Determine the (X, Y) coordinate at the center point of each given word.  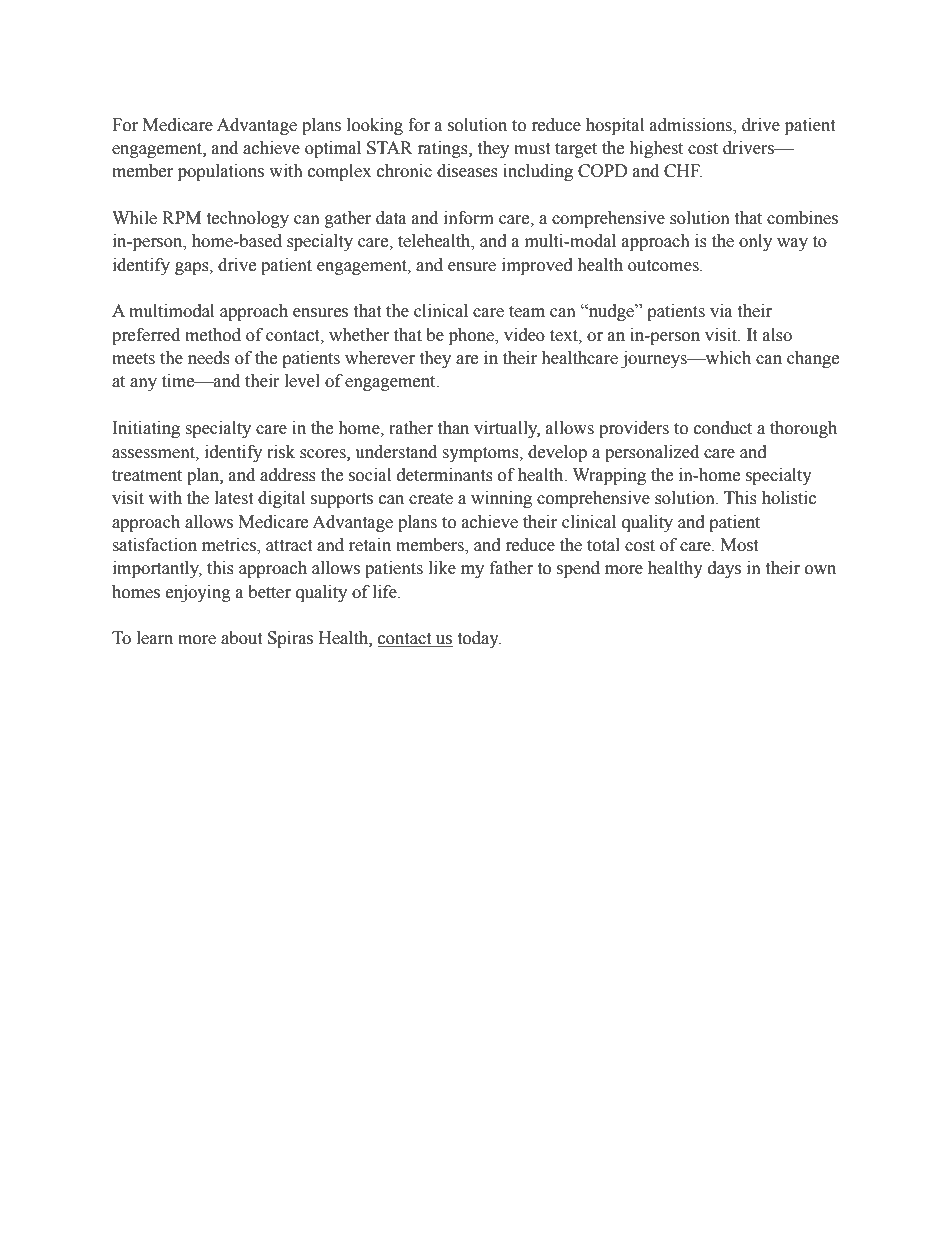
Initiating (146, 429)
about (241, 638)
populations (221, 172)
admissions (692, 125)
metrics (230, 546)
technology (247, 219)
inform (469, 218)
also (777, 335)
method (213, 335)
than (453, 428)
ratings (444, 149)
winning (501, 499)
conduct (723, 428)
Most (739, 545)
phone (472, 336)
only (755, 242)
